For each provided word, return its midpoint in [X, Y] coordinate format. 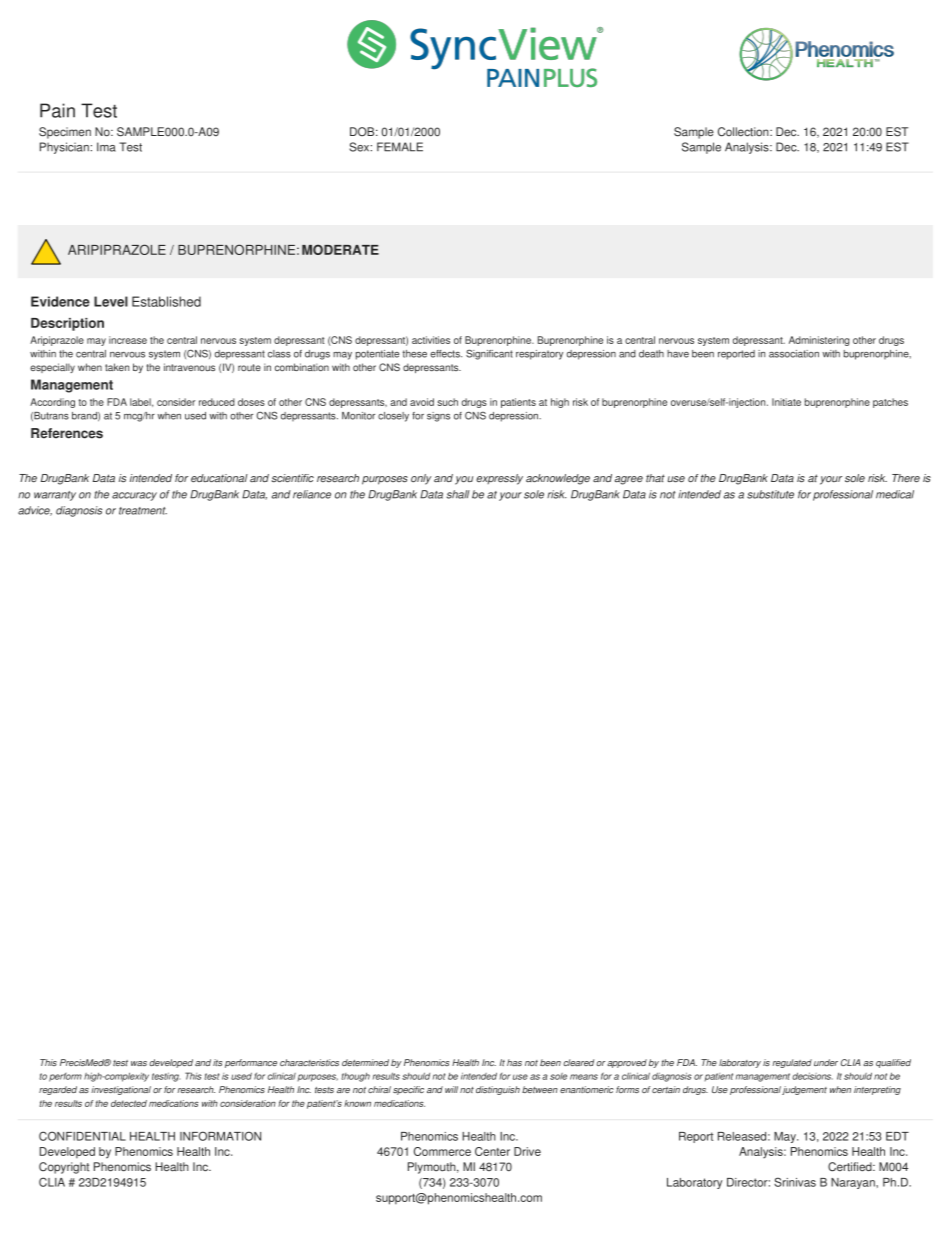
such [447, 402]
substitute [770, 494]
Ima [106, 147]
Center [492, 1151]
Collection [744, 132]
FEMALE [400, 147]
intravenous [189, 367]
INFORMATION [220, 1136]
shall [458, 494]
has [514, 1062]
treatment [143, 511]
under [826, 1062]
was [139, 1063]
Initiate [786, 402]
